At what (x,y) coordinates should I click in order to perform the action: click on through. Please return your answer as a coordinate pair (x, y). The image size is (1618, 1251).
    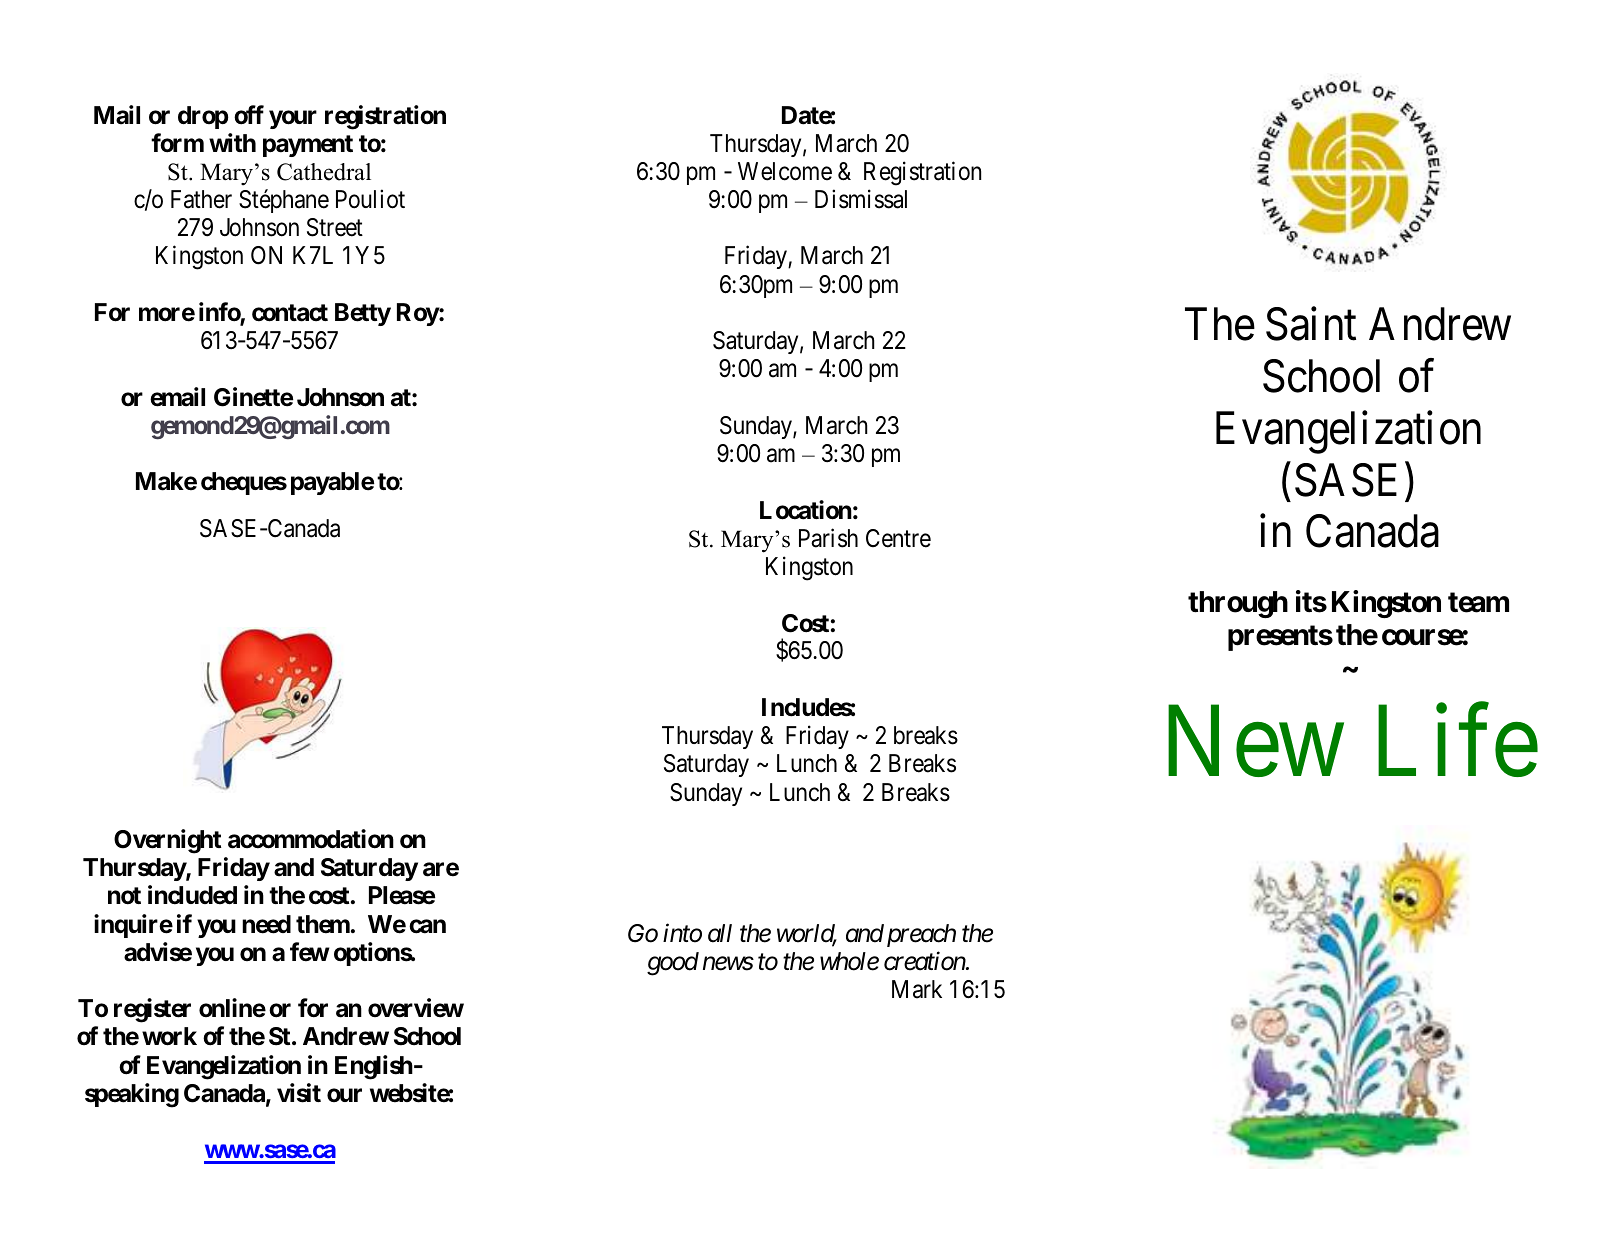
    Looking at the image, I should click on (1238, 604).
